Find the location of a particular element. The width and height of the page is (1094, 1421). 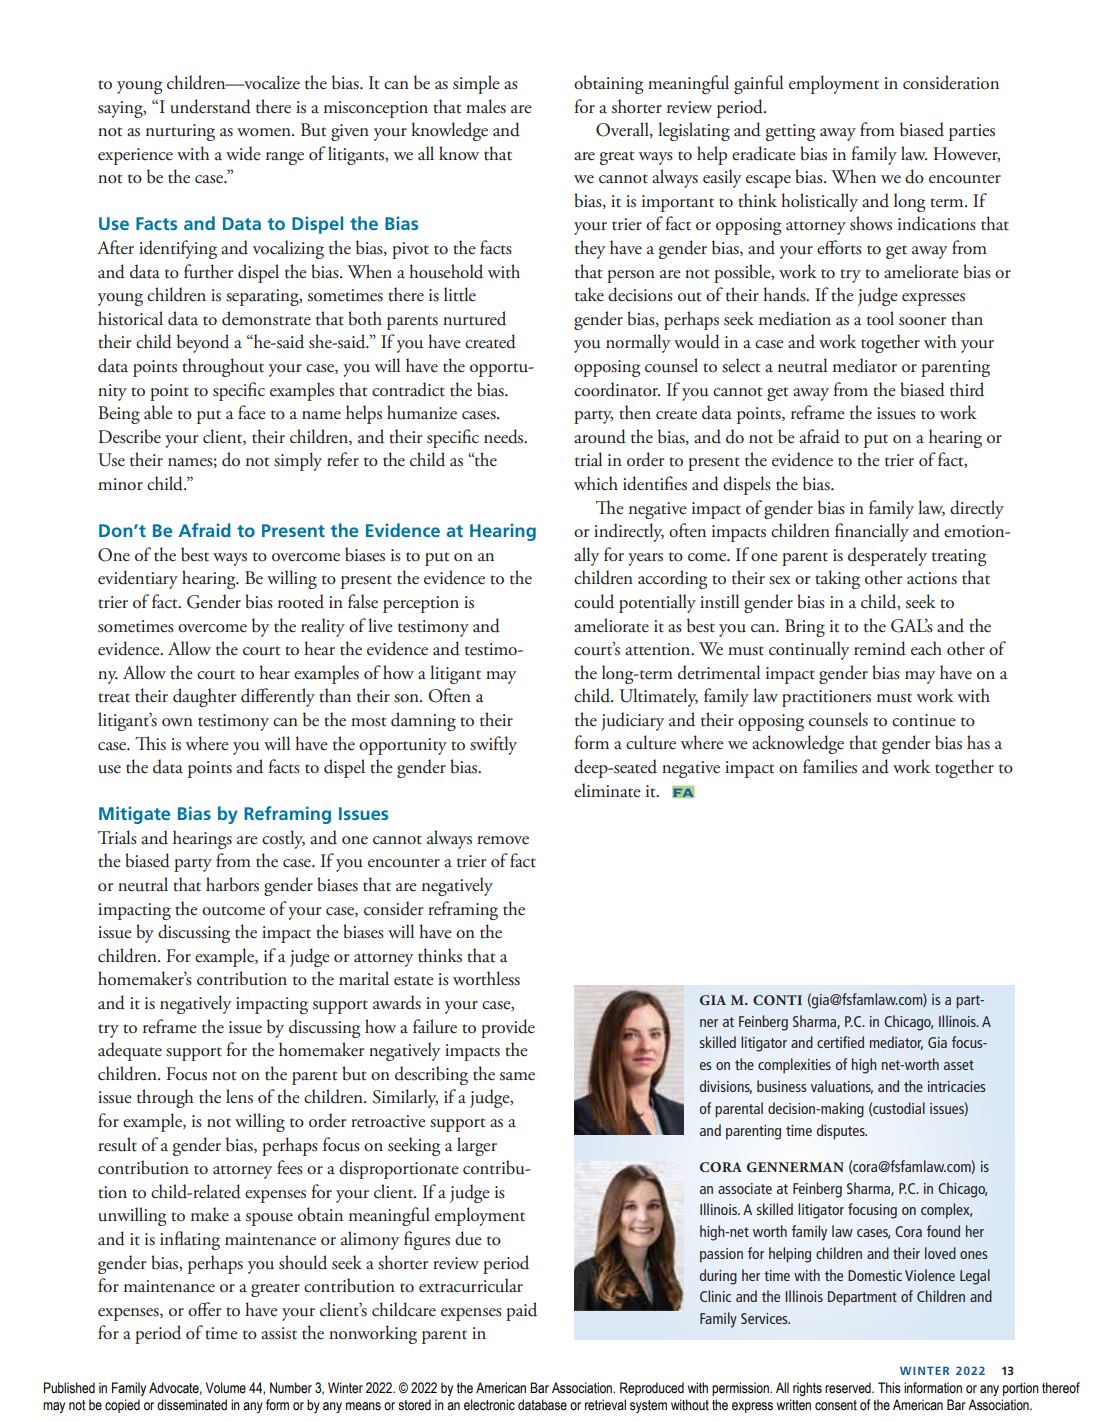

disseminated is located at coordinates (192, 1405).
